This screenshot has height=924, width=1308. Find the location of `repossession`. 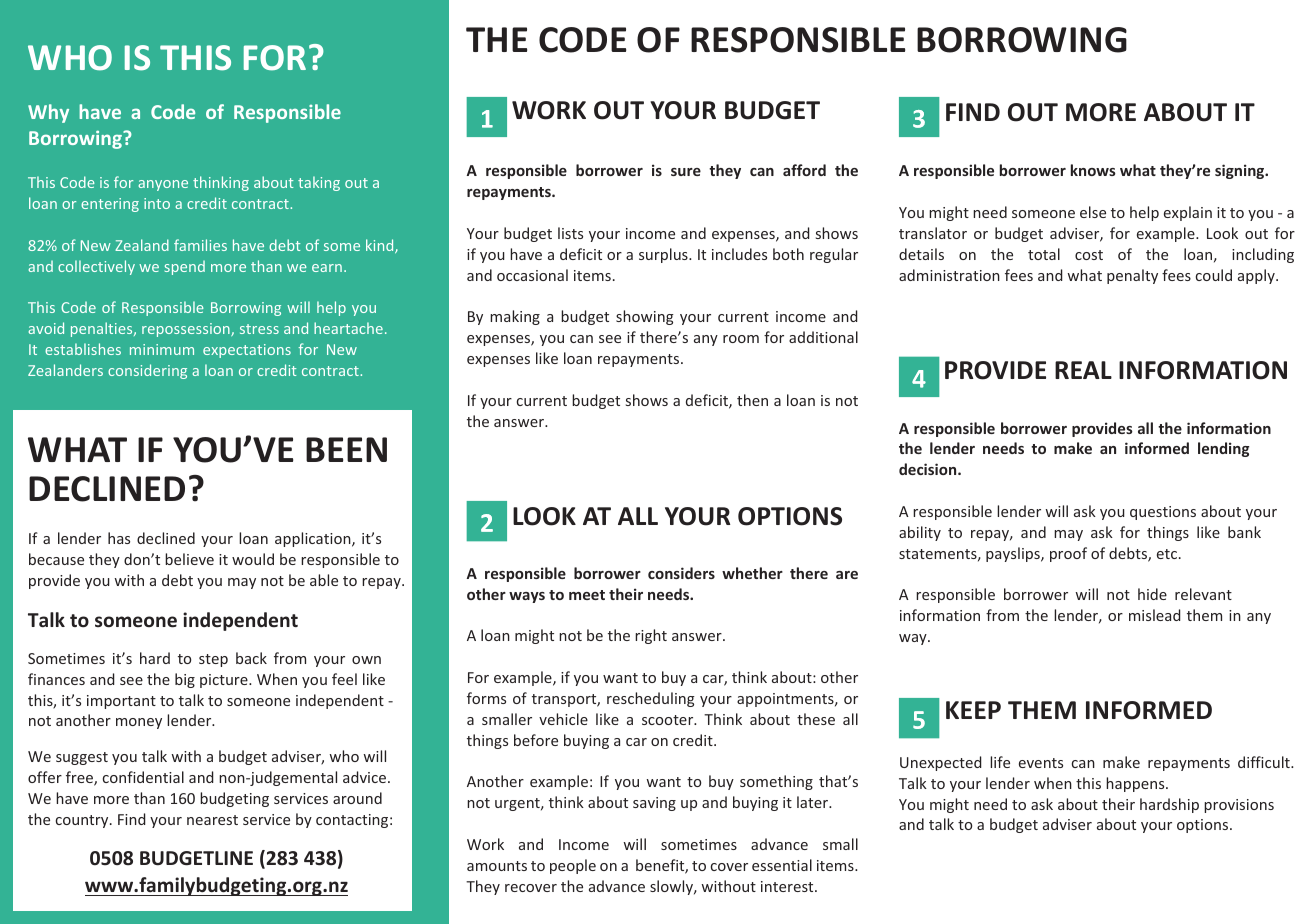

repossession is located at coordinates (187, 330).
